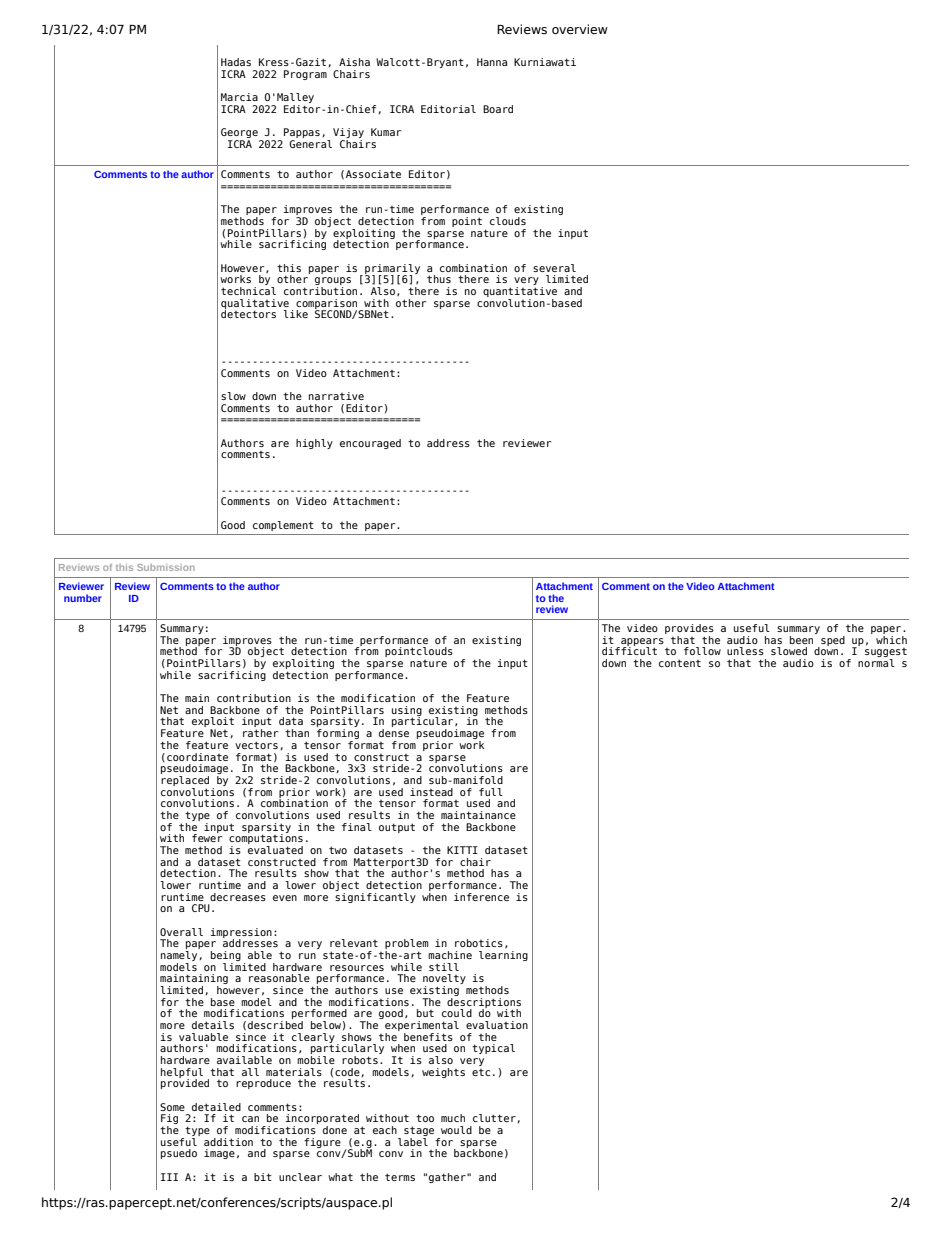 The width and height of the image is (952, 1233). I want to click on technical, so click(248, 289).
